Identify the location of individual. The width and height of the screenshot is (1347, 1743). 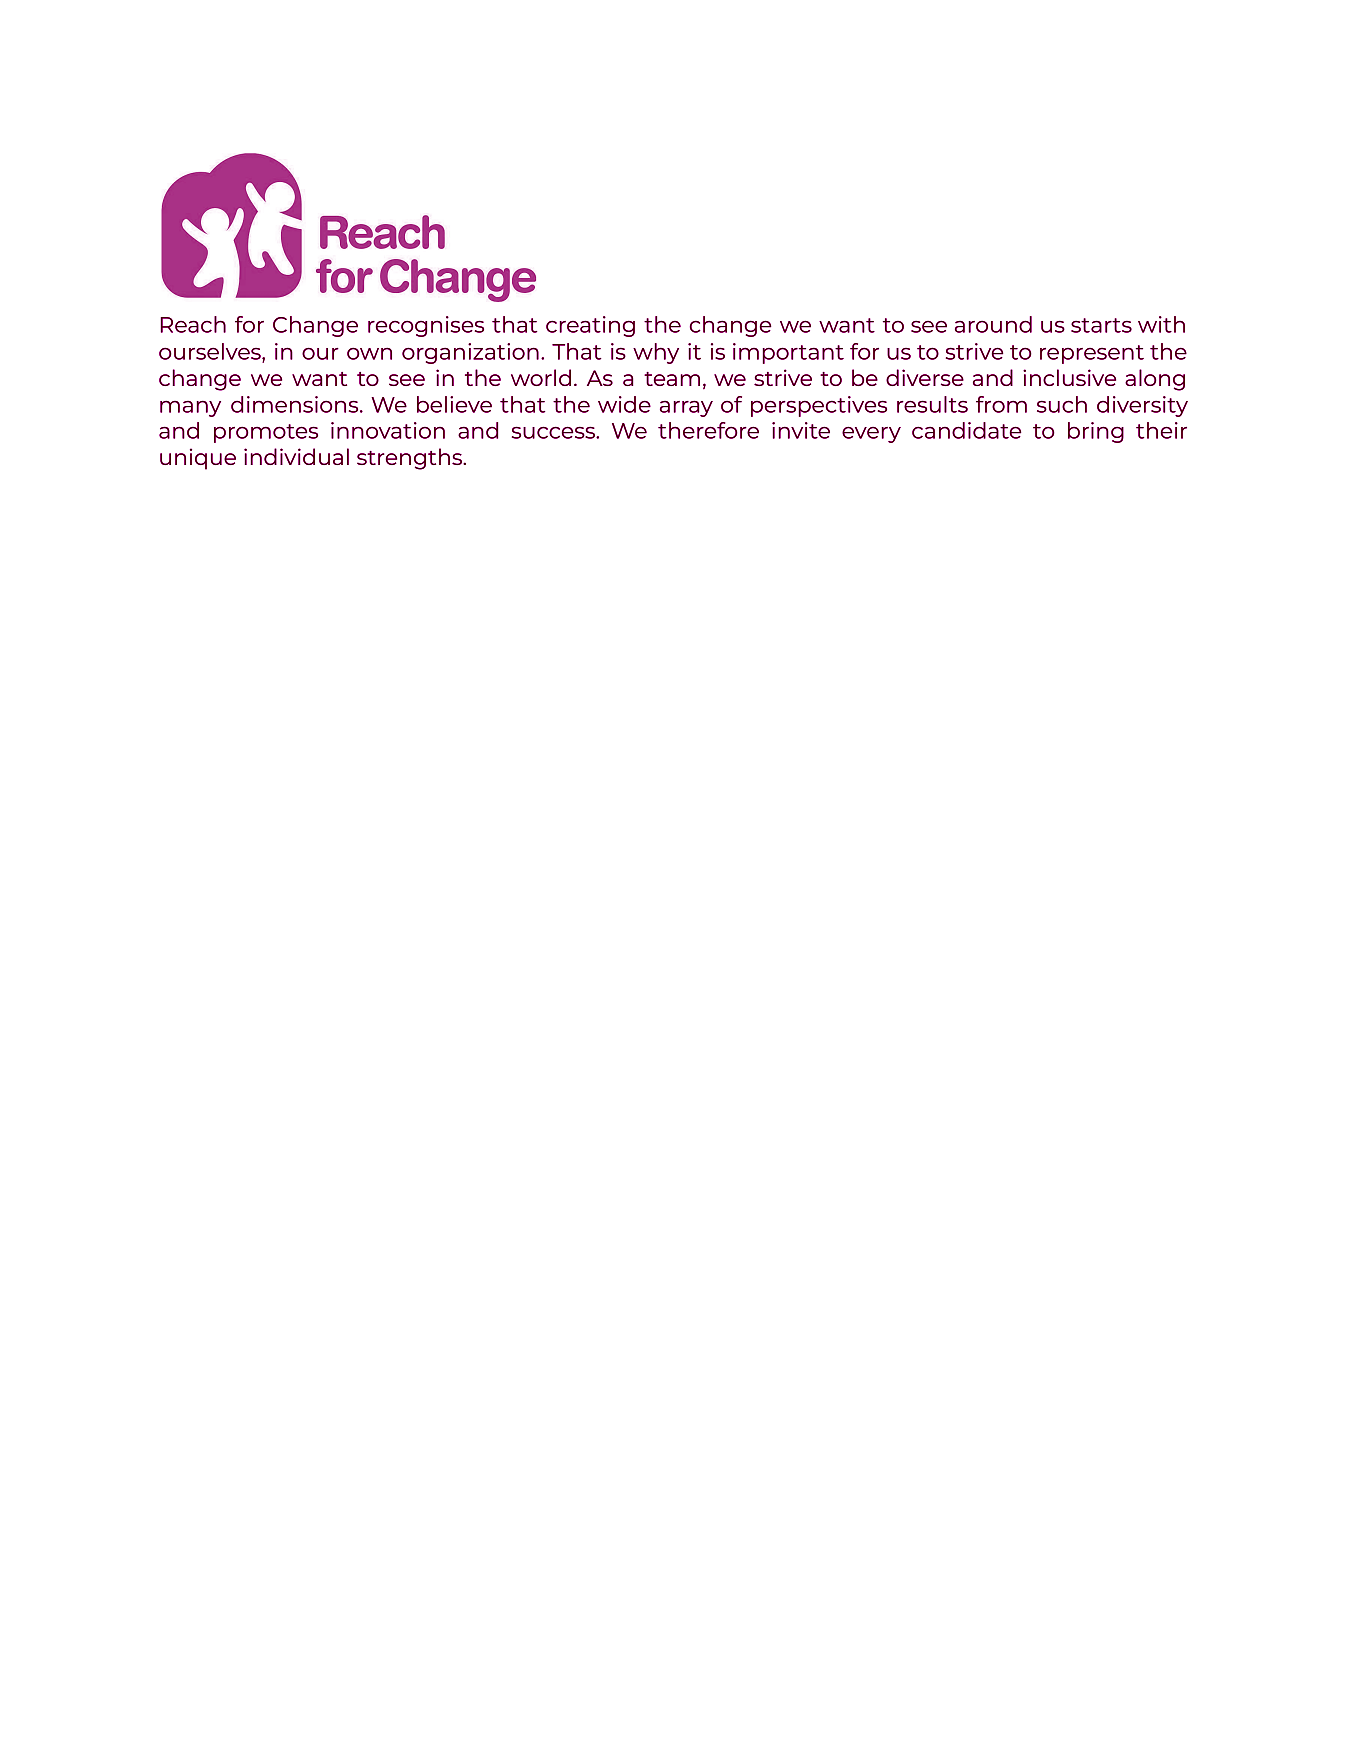
(296, 456).
